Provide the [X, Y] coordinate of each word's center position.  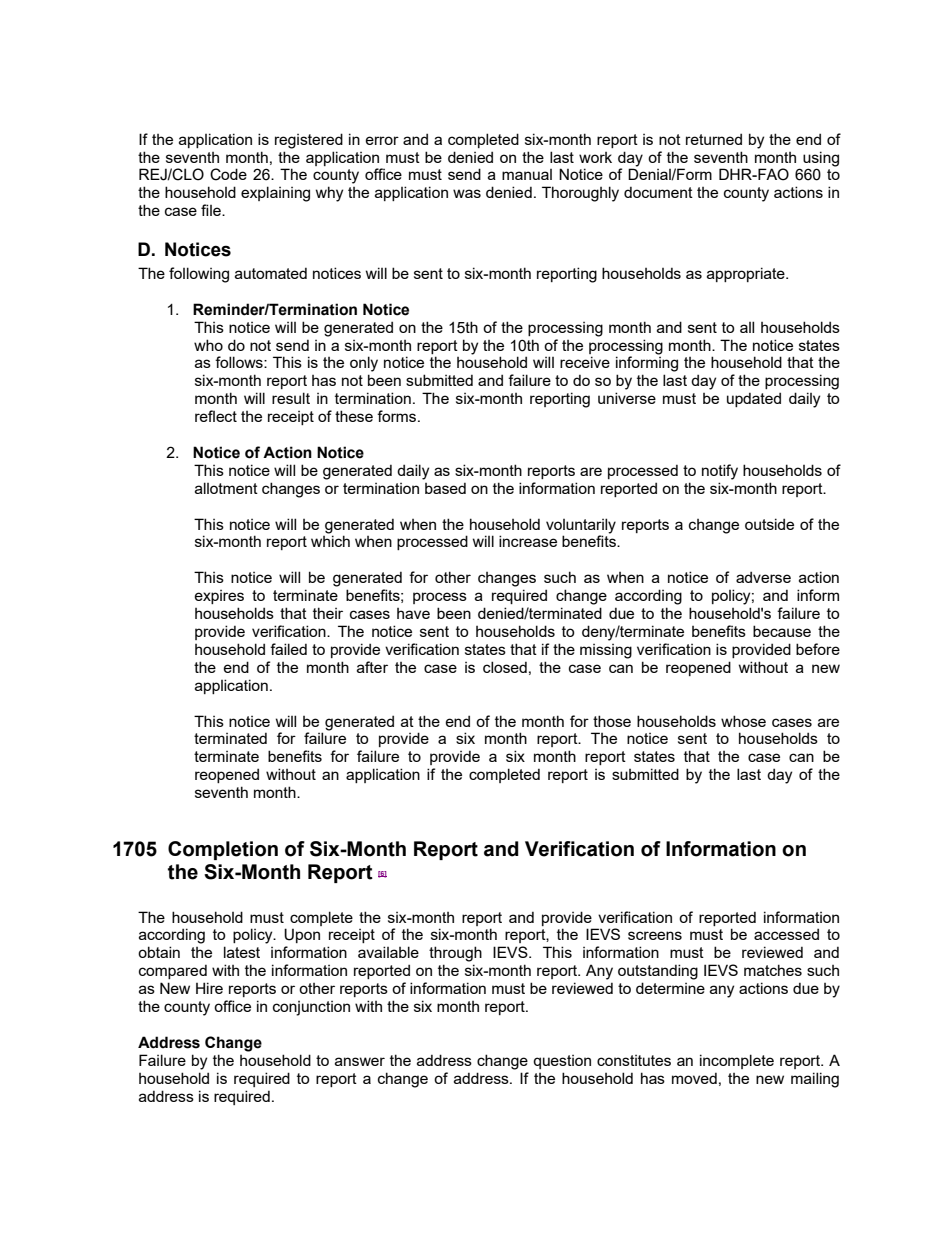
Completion [223, 850]
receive [585, 362]
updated [754, 399]
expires [219, 597]
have [413, 613]
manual [527, 174]
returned [714, 139]
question [562, 1062]
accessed [786, 934]
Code [228, 174]
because [782, 631]
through [455, 954]
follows [240, 362]
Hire [209, 988]
